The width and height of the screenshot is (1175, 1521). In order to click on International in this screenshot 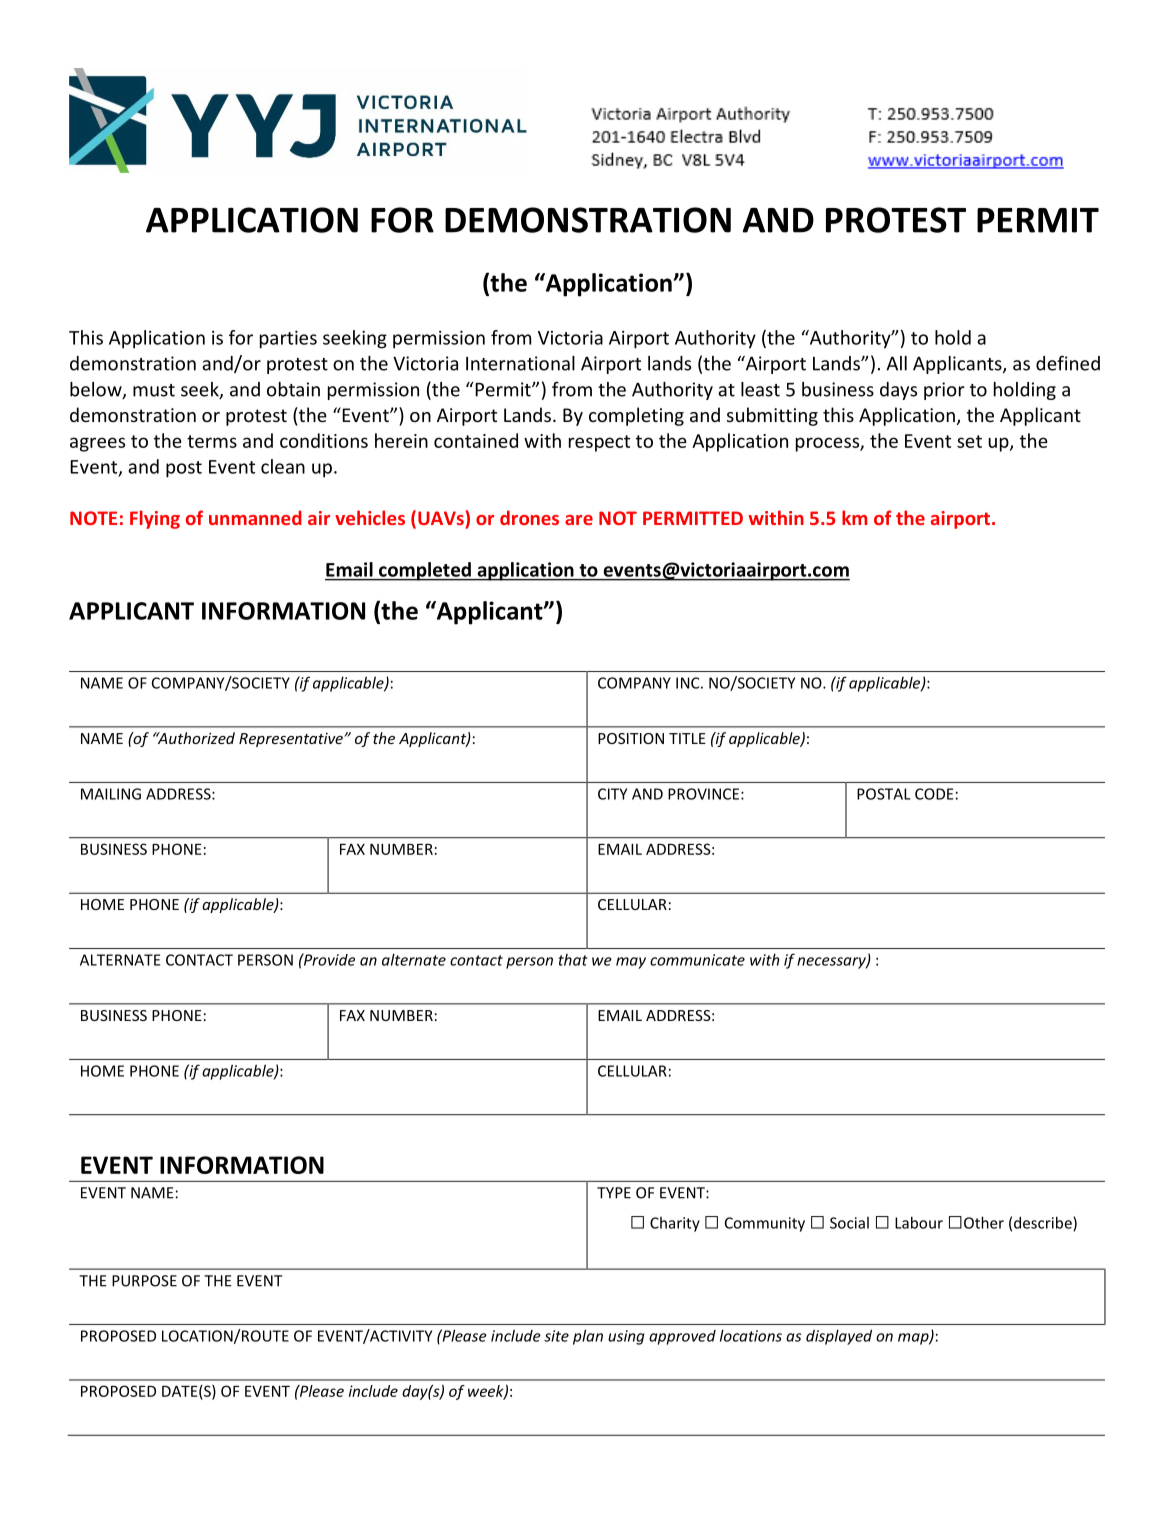, I will do `click(520, 363)`.
